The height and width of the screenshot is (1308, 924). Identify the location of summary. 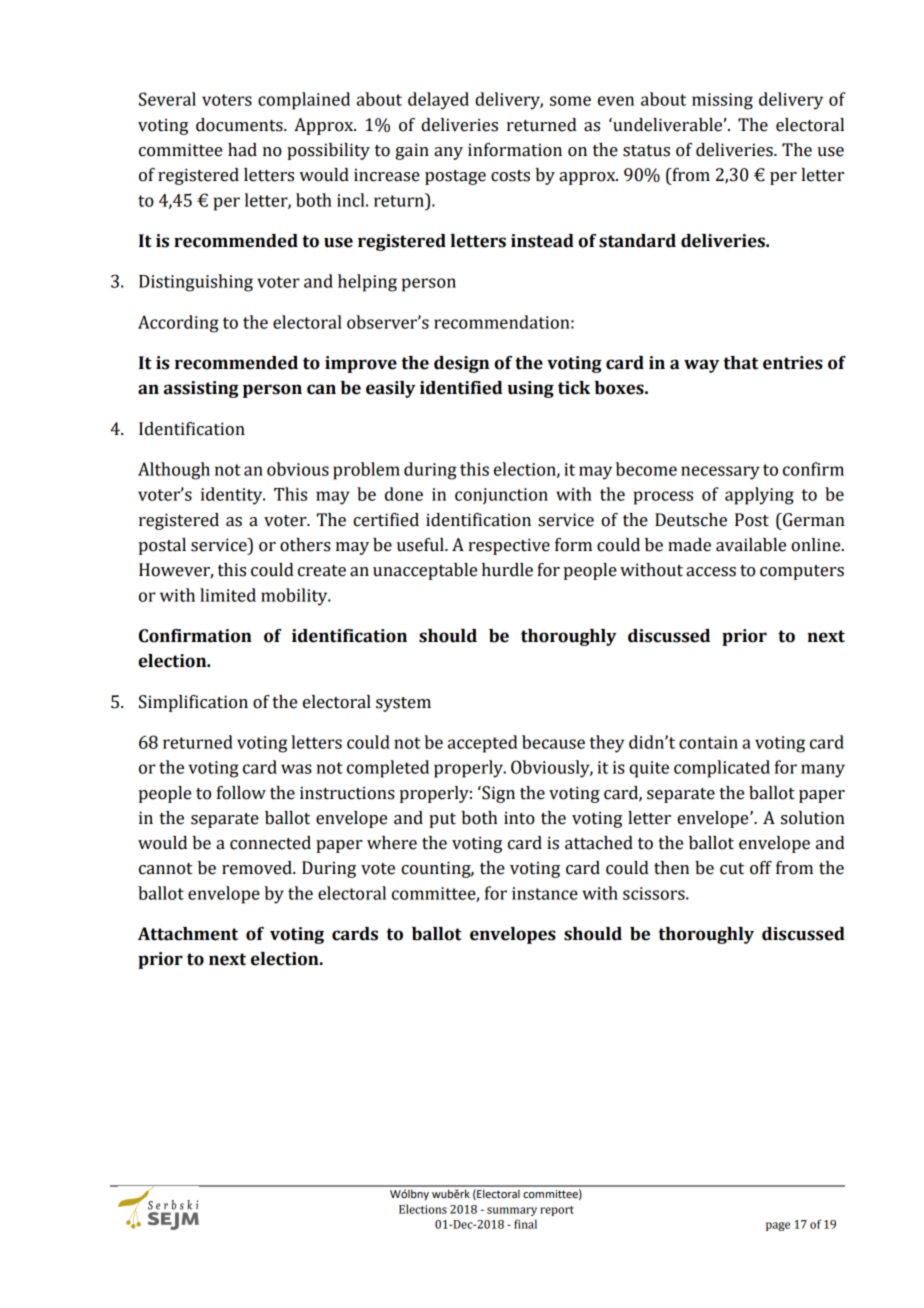
(512, 1211).
